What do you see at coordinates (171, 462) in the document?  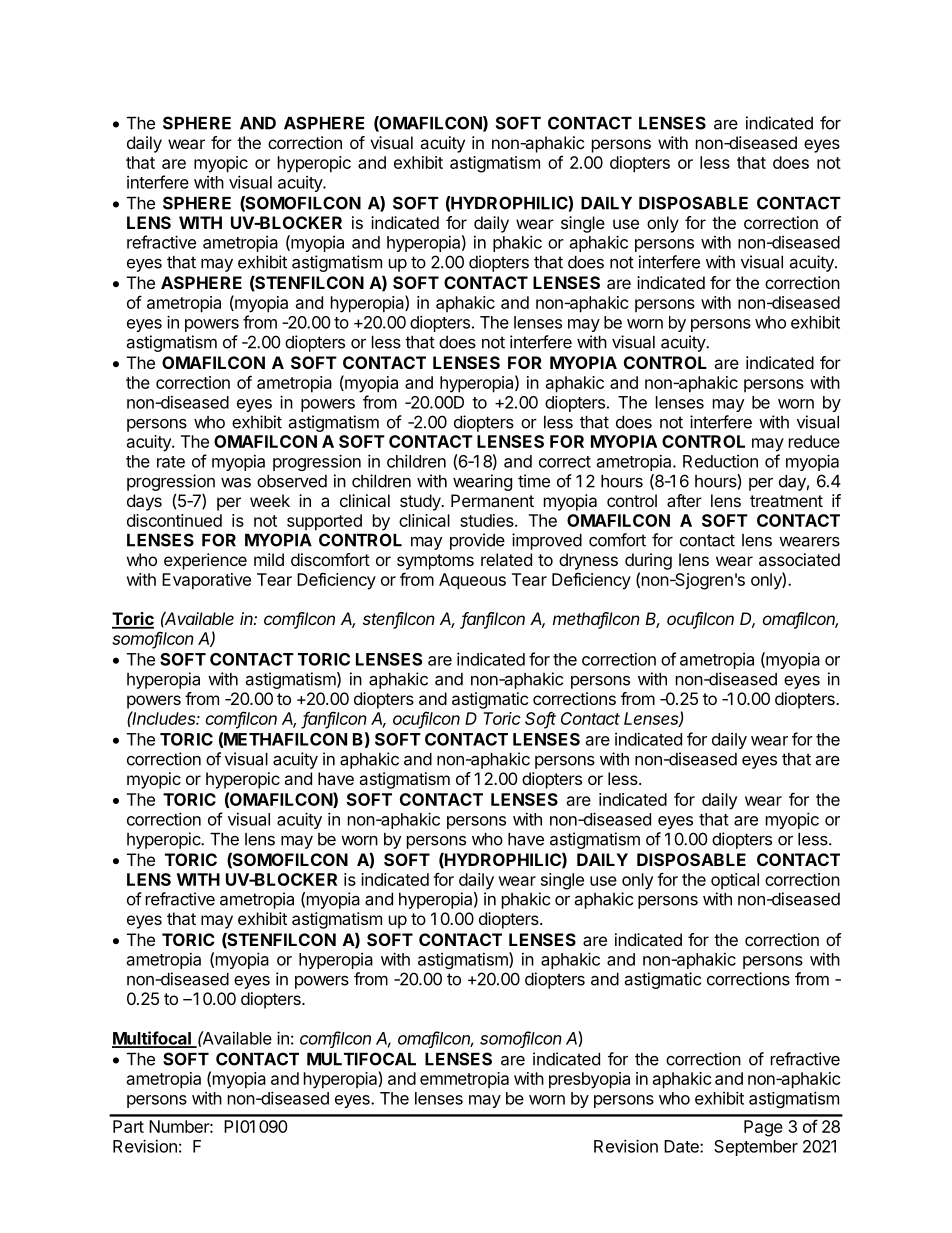 I see `rate` at bounding box center [171, 462].
